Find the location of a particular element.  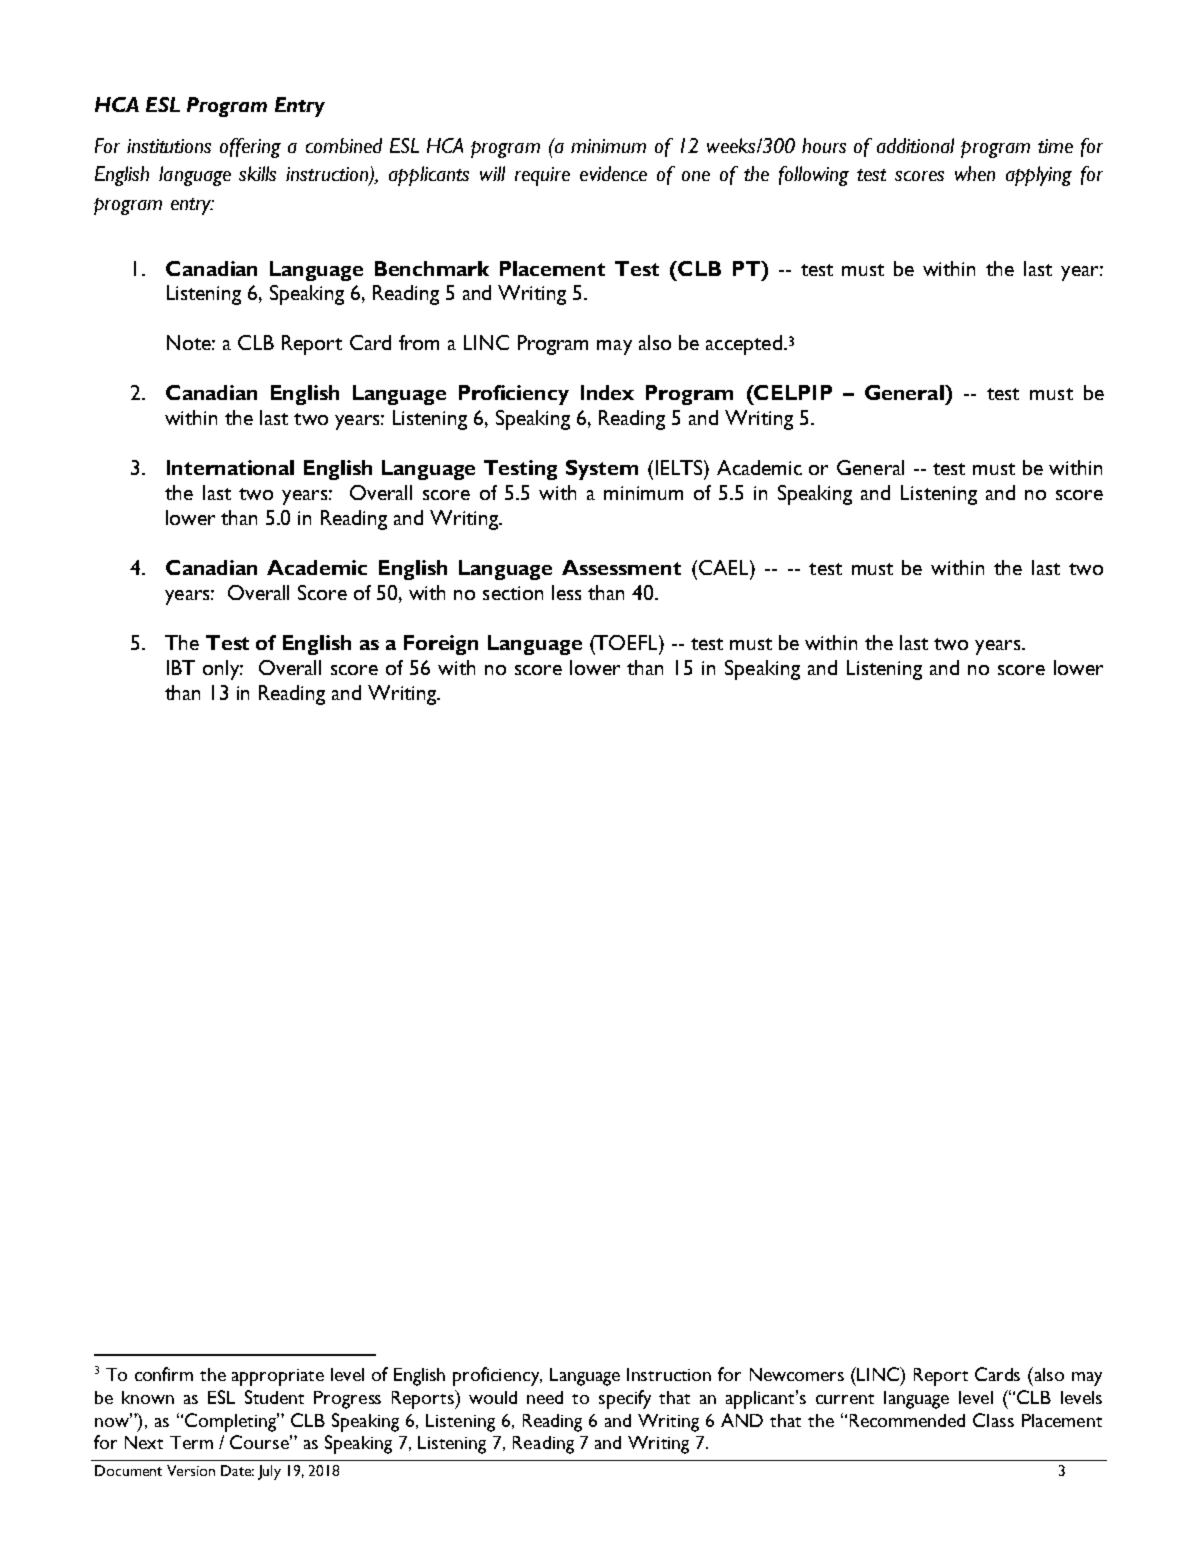

Foreign is located at coordinates (441, 645).
